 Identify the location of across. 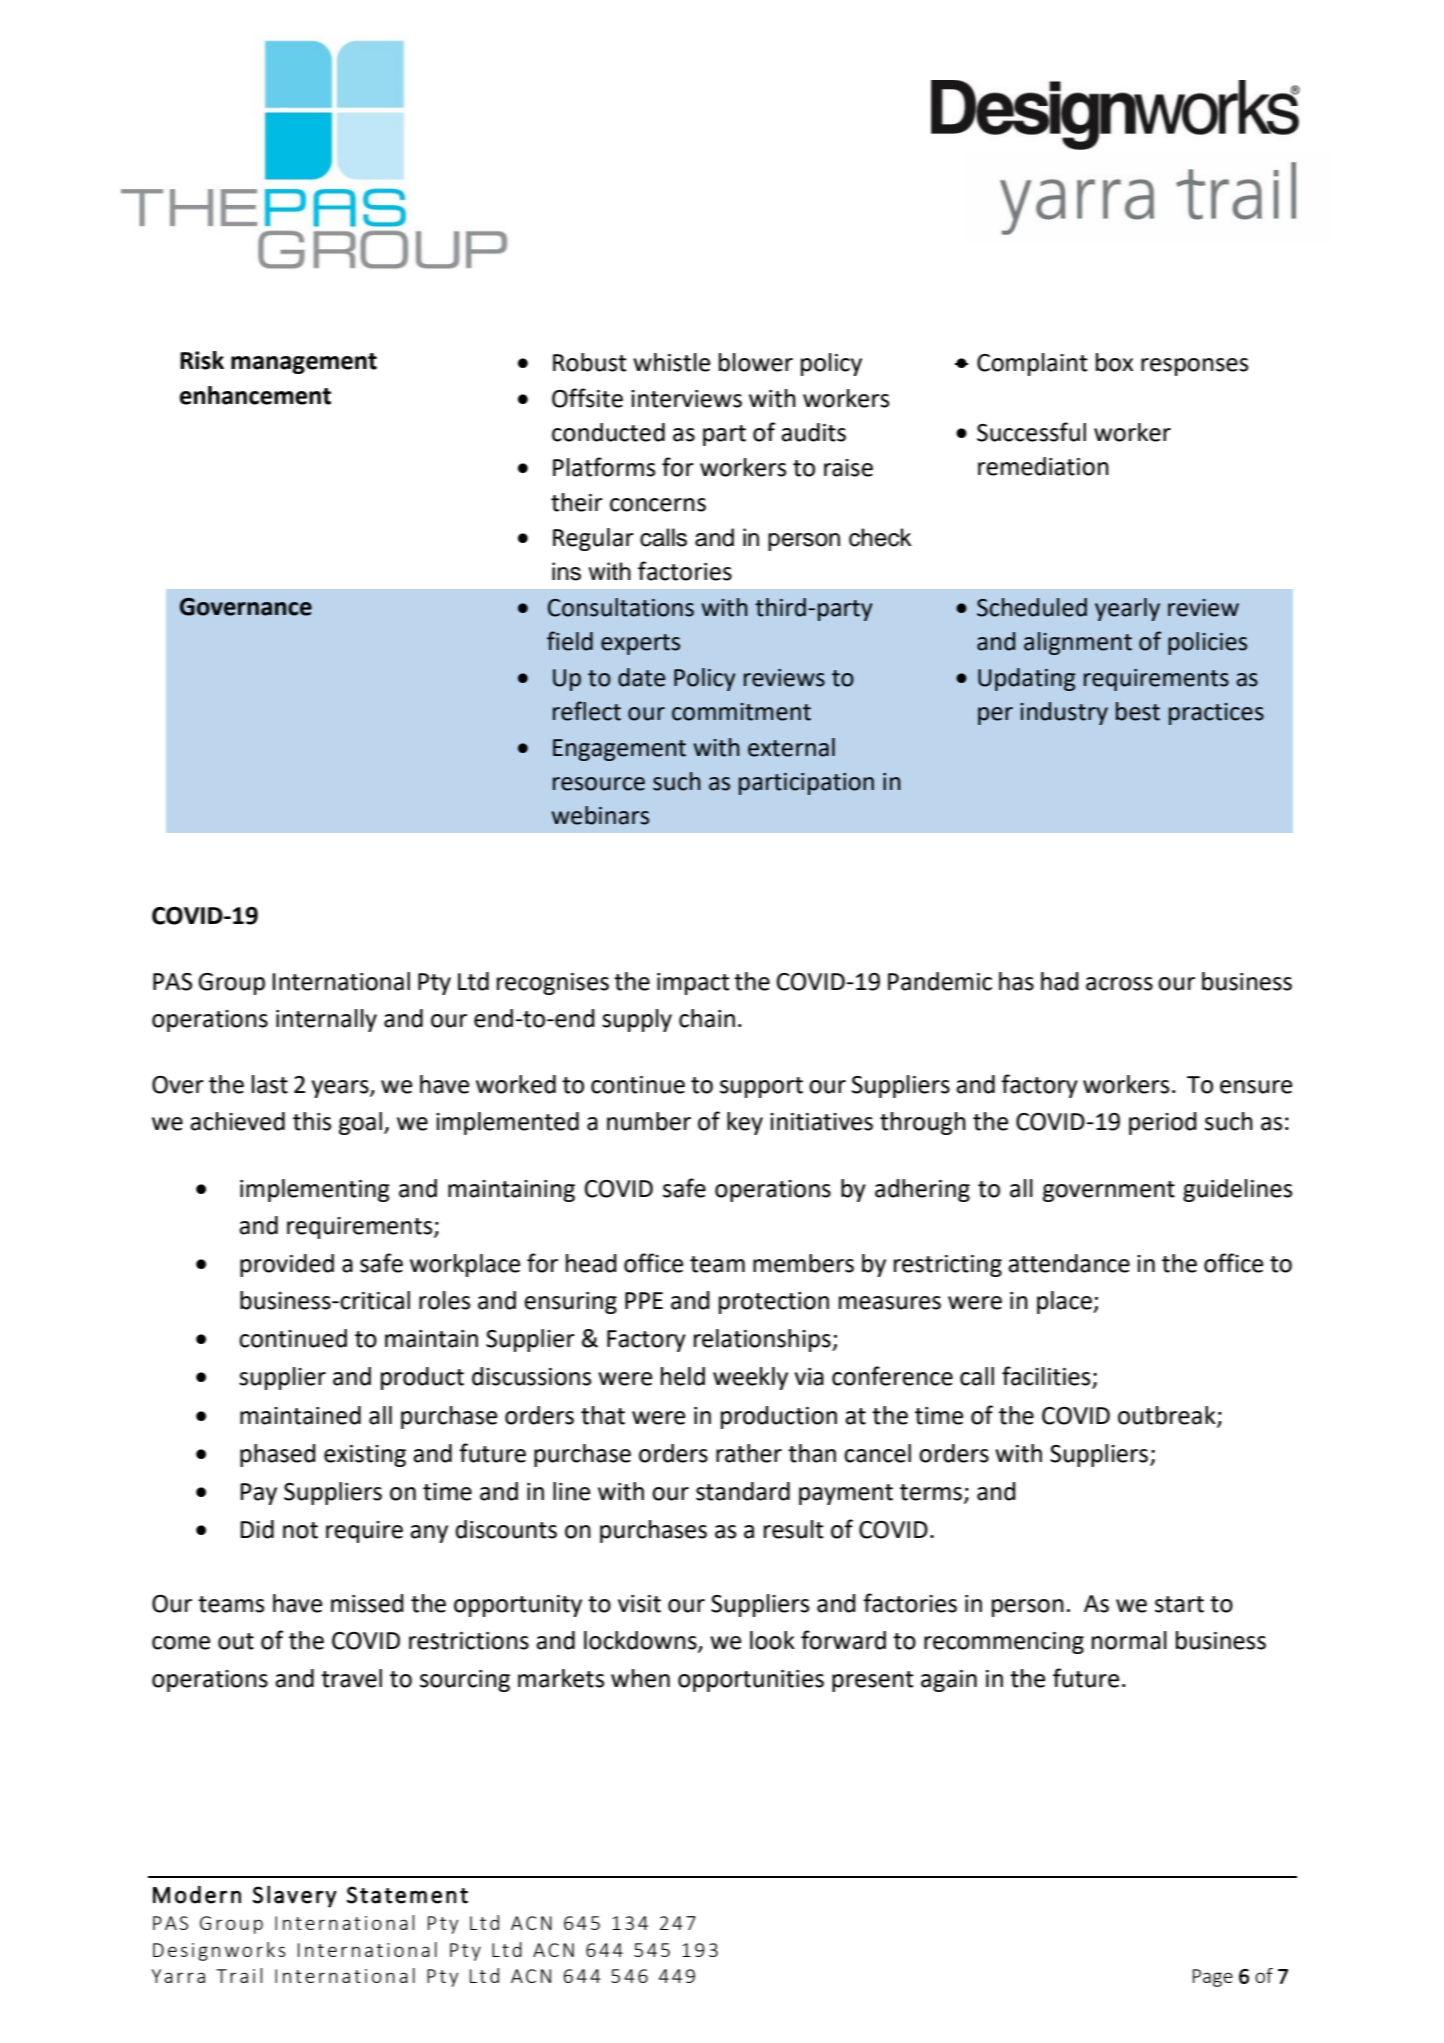
(1119, 984).
